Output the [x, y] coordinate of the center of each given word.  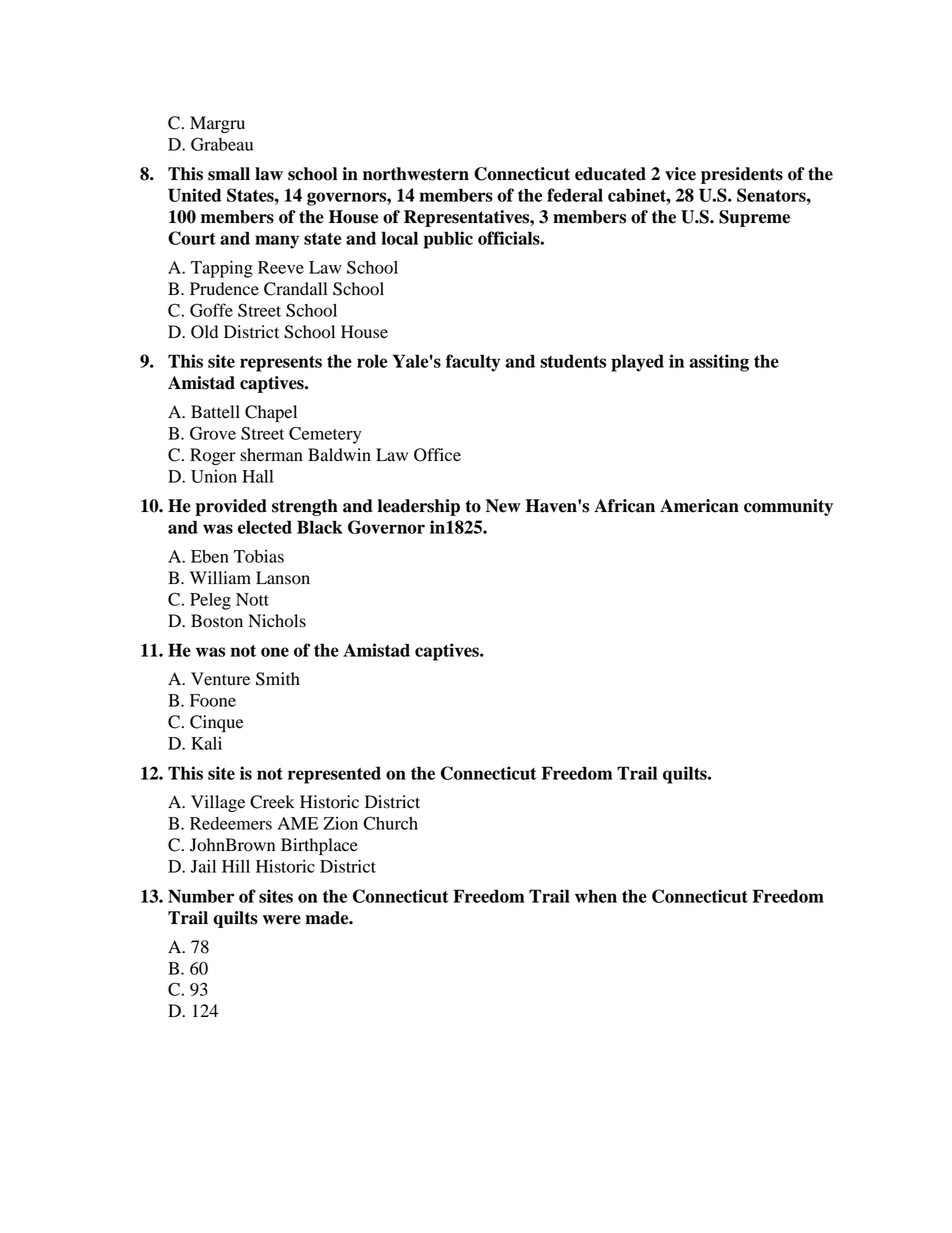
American [699, 506]
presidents [742, 175]
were [282, 920]
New [503, 506]
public [448, 240]
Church [390, 823]
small [229, 174]
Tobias [259, 556]
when [596, 896]
